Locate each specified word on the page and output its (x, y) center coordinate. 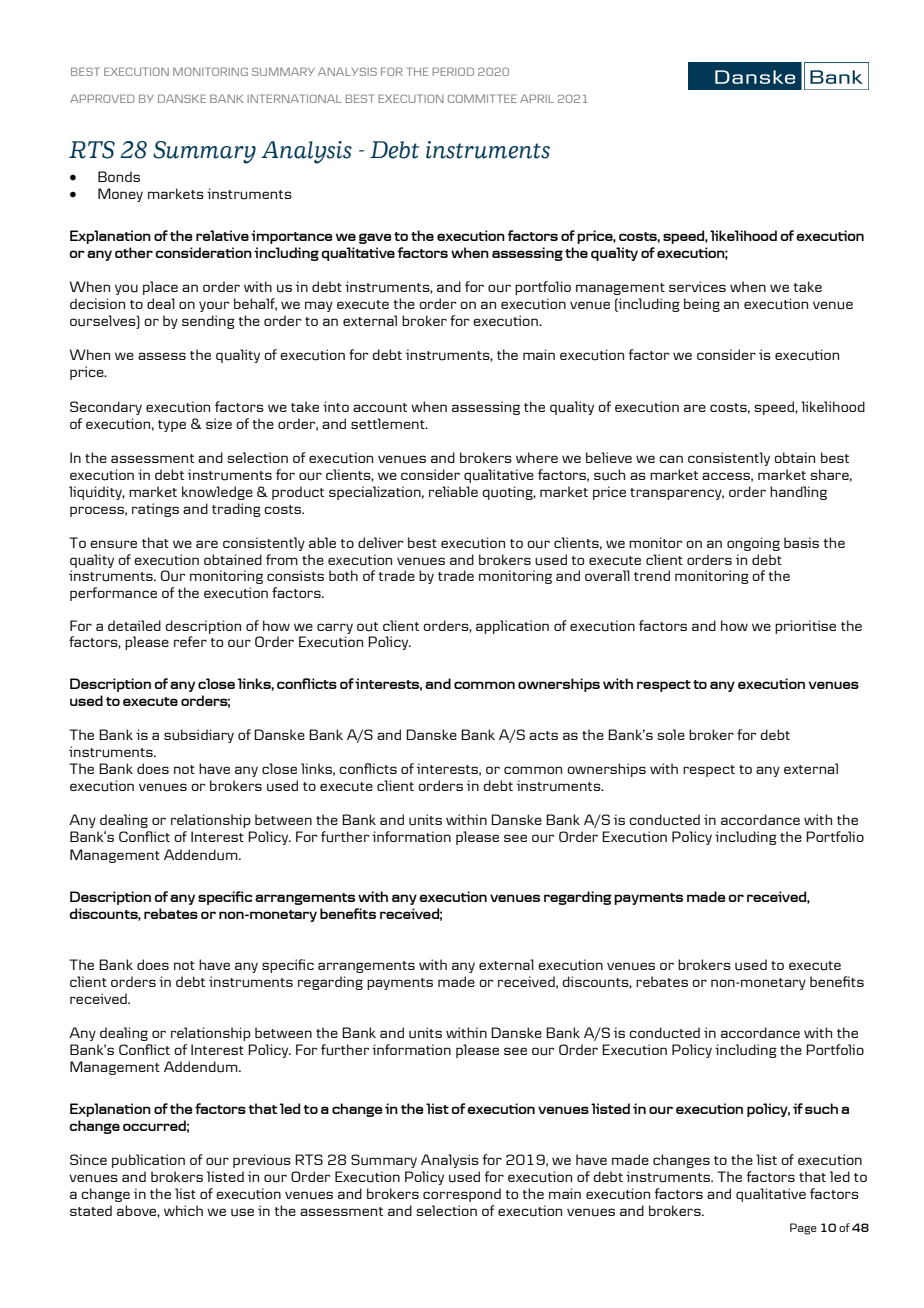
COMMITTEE (482, 98)
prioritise (805, 627)
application (512, 627)
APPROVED (102, 98)
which (183, 1210)
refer (190, 641)
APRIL (537, 98)
